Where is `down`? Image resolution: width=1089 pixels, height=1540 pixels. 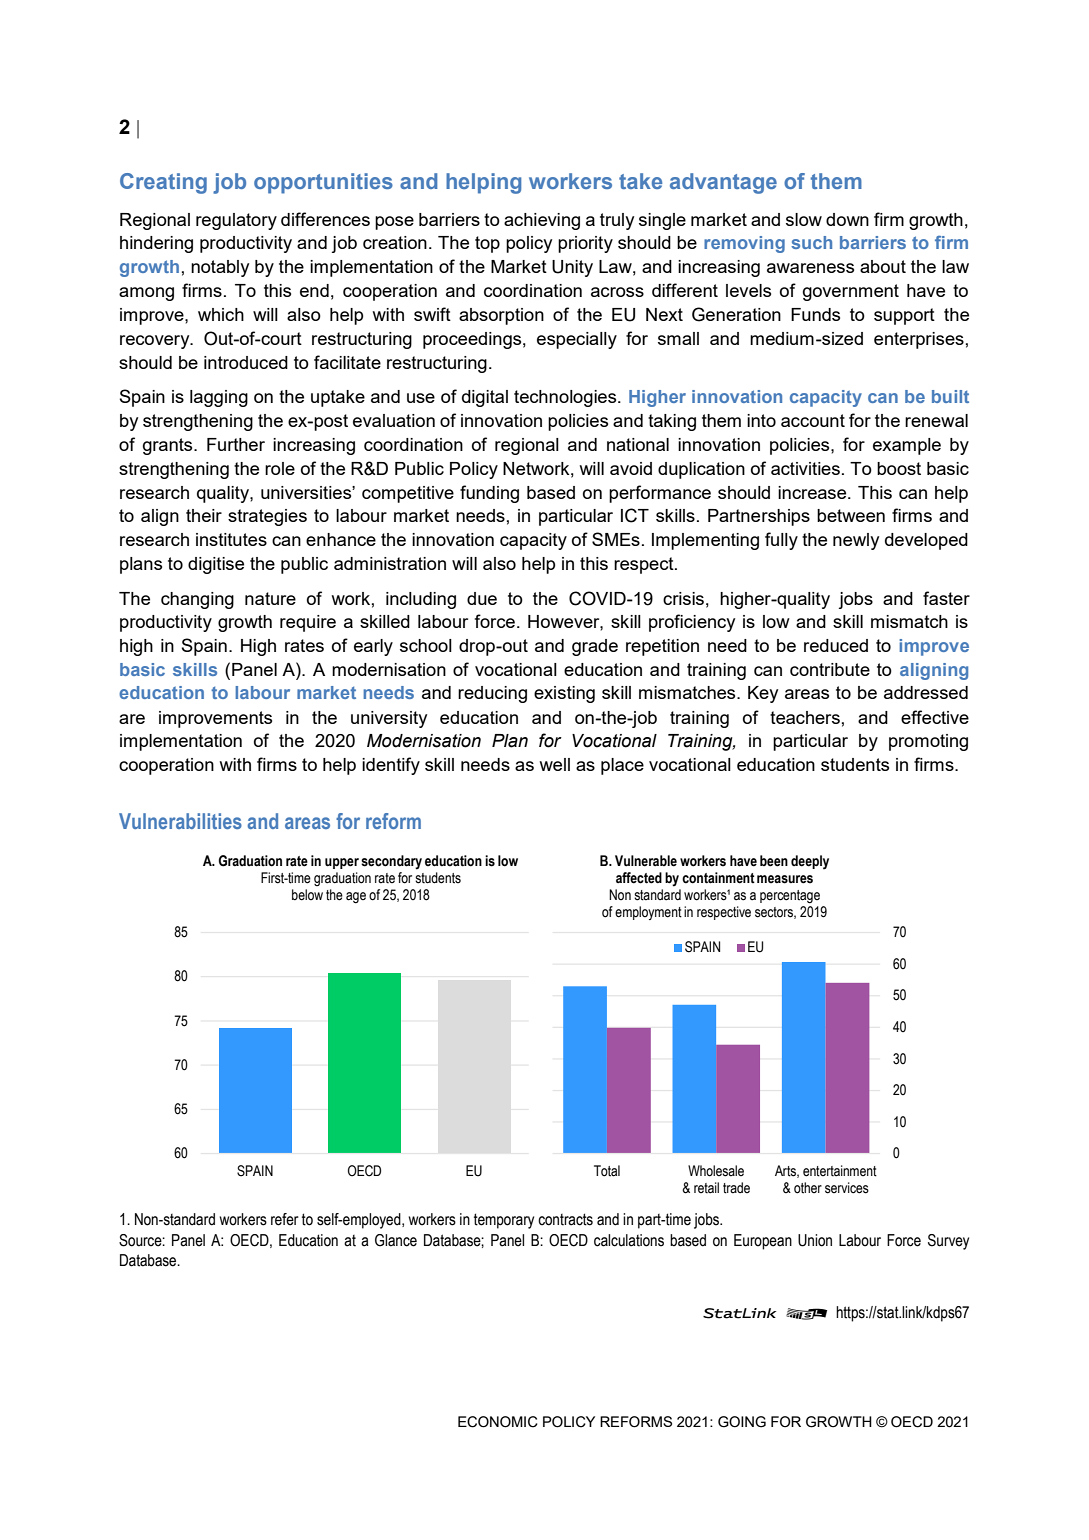
down is located at coordinates (847, 219).
